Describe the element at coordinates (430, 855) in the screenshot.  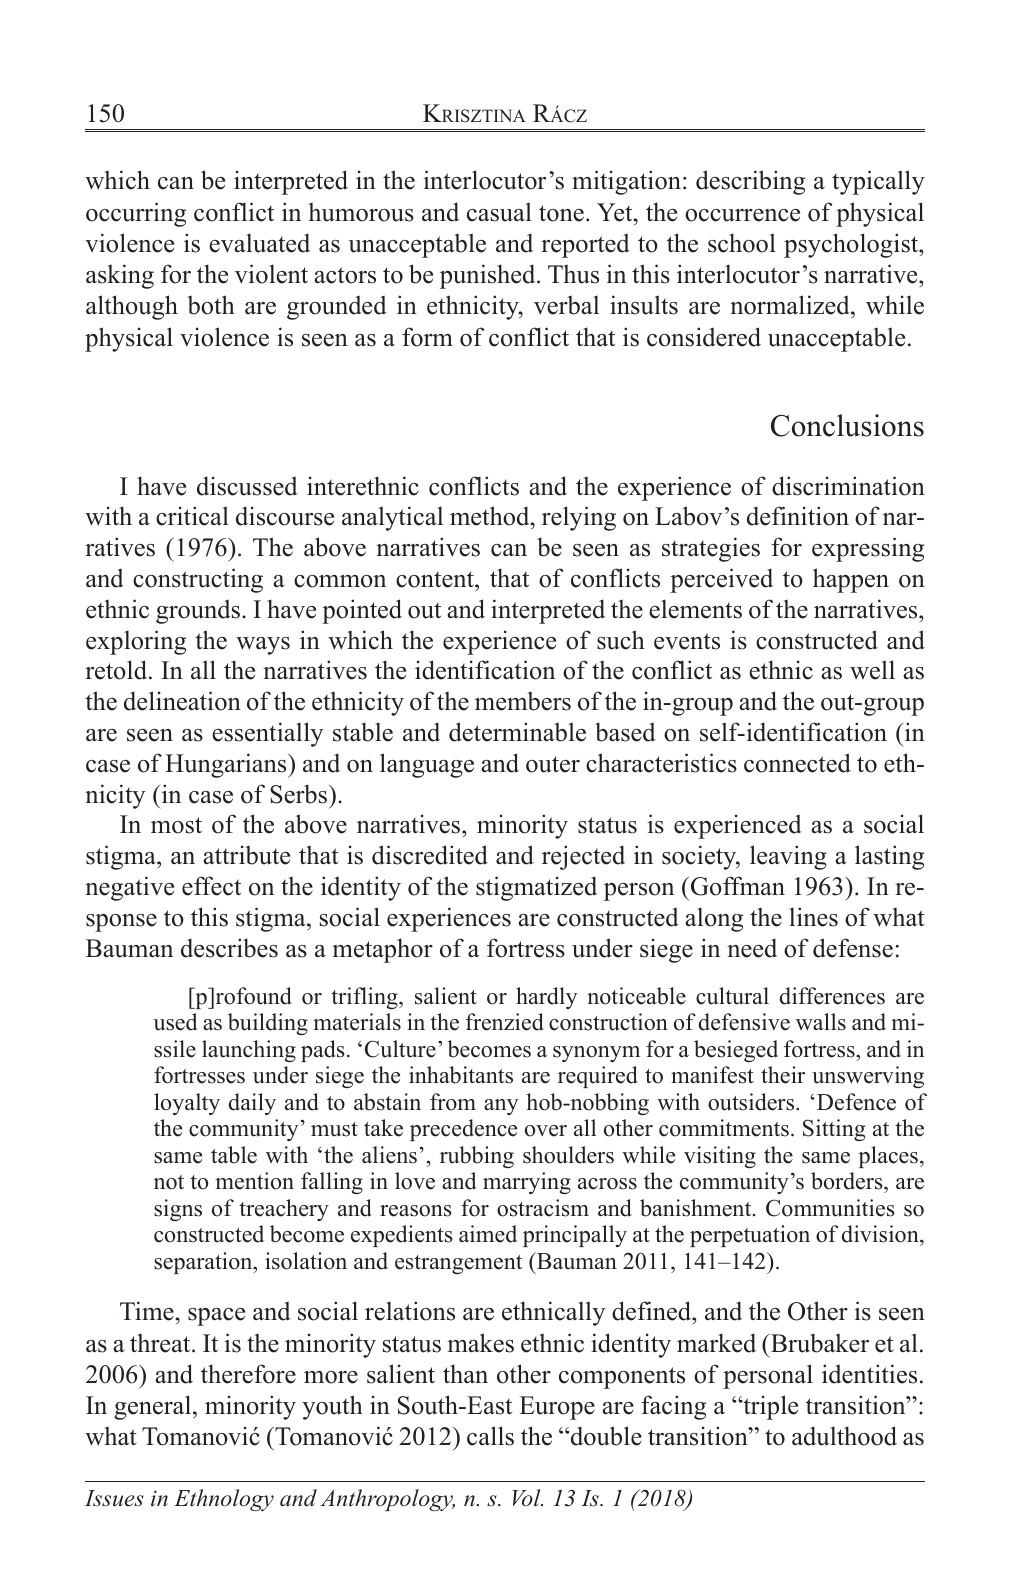
I see `discredited` at that location.
